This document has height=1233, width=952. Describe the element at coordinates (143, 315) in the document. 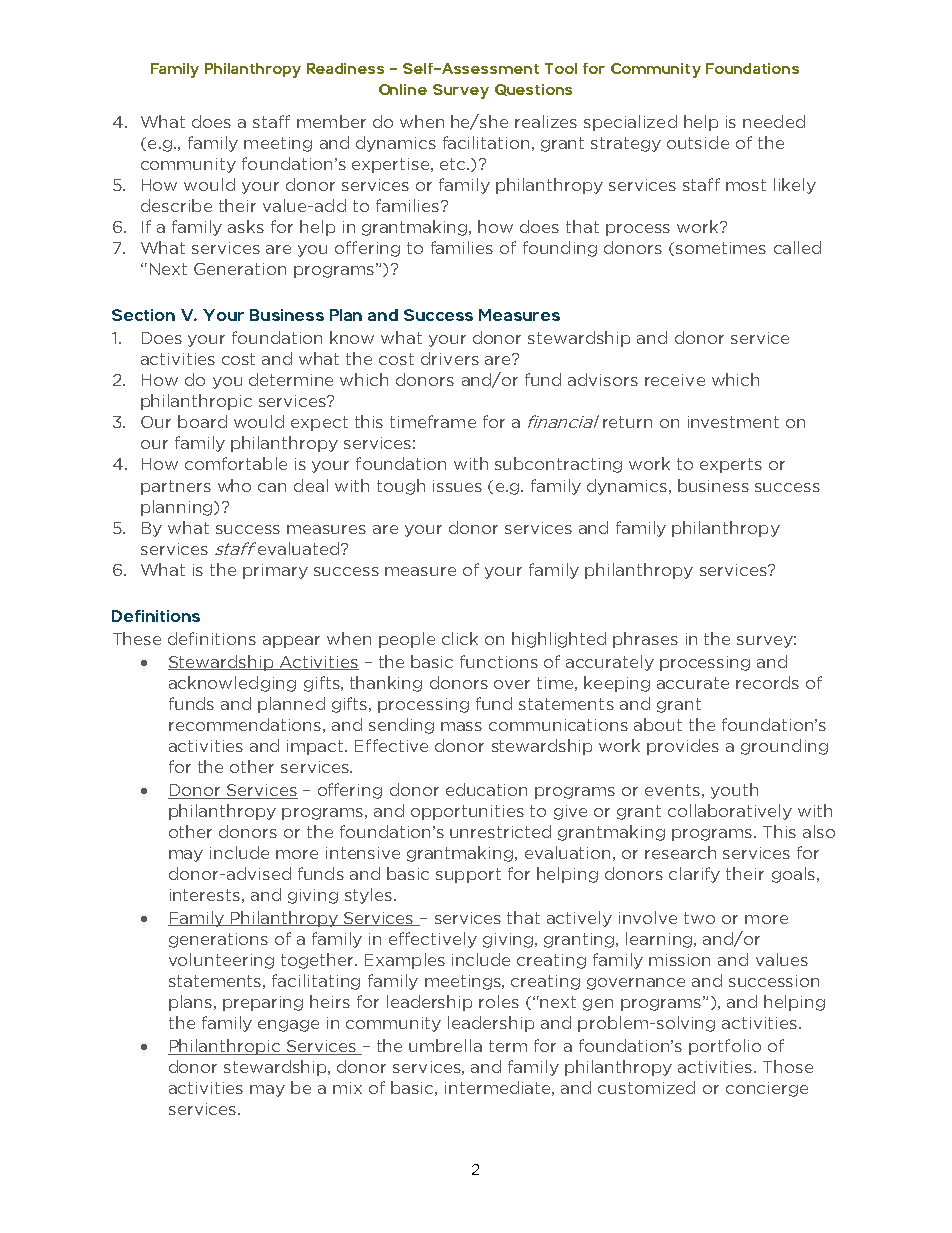

I see `Section` at that location.
